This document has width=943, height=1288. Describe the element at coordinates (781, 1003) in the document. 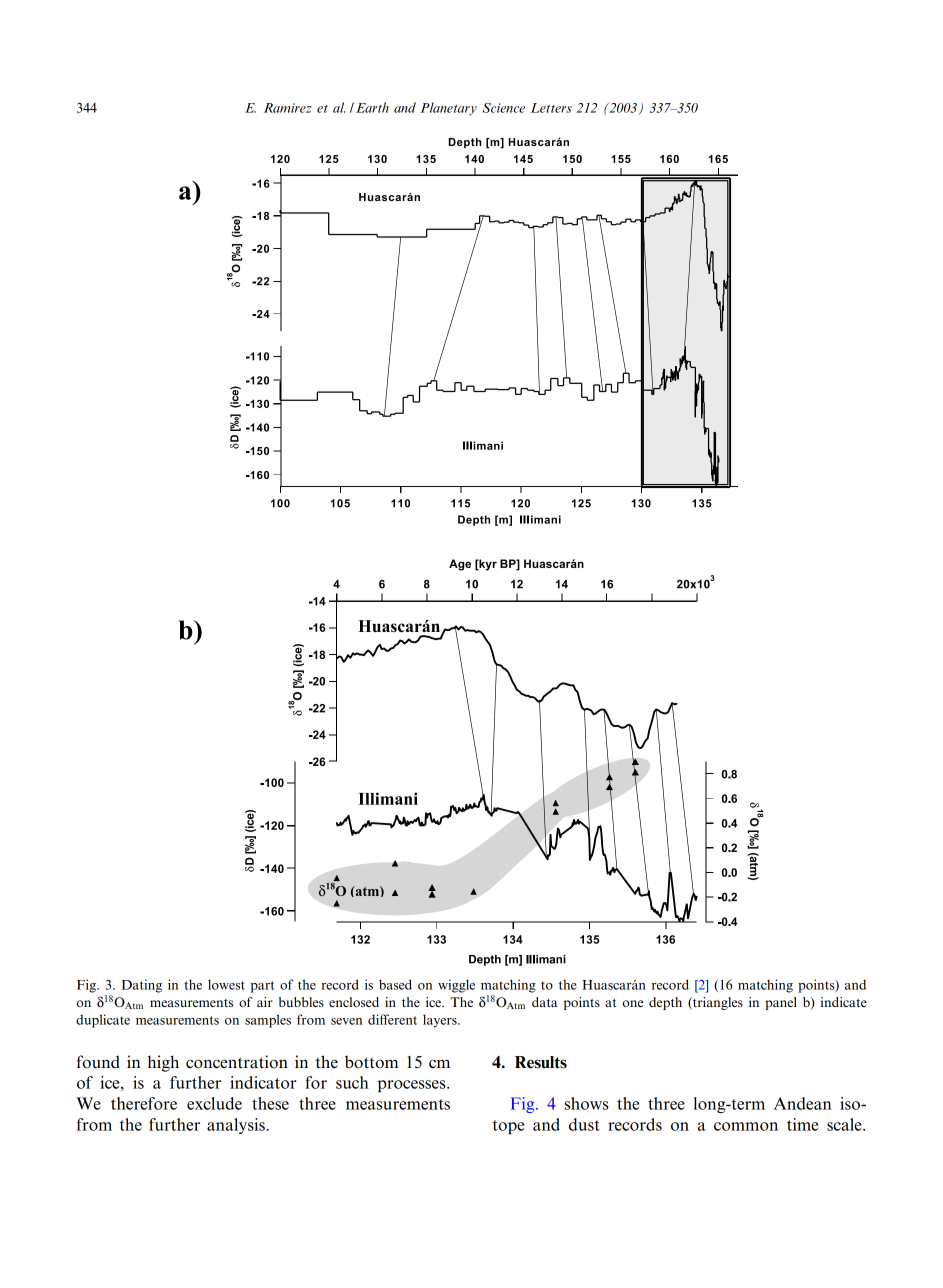

I see `panel` at that location.
